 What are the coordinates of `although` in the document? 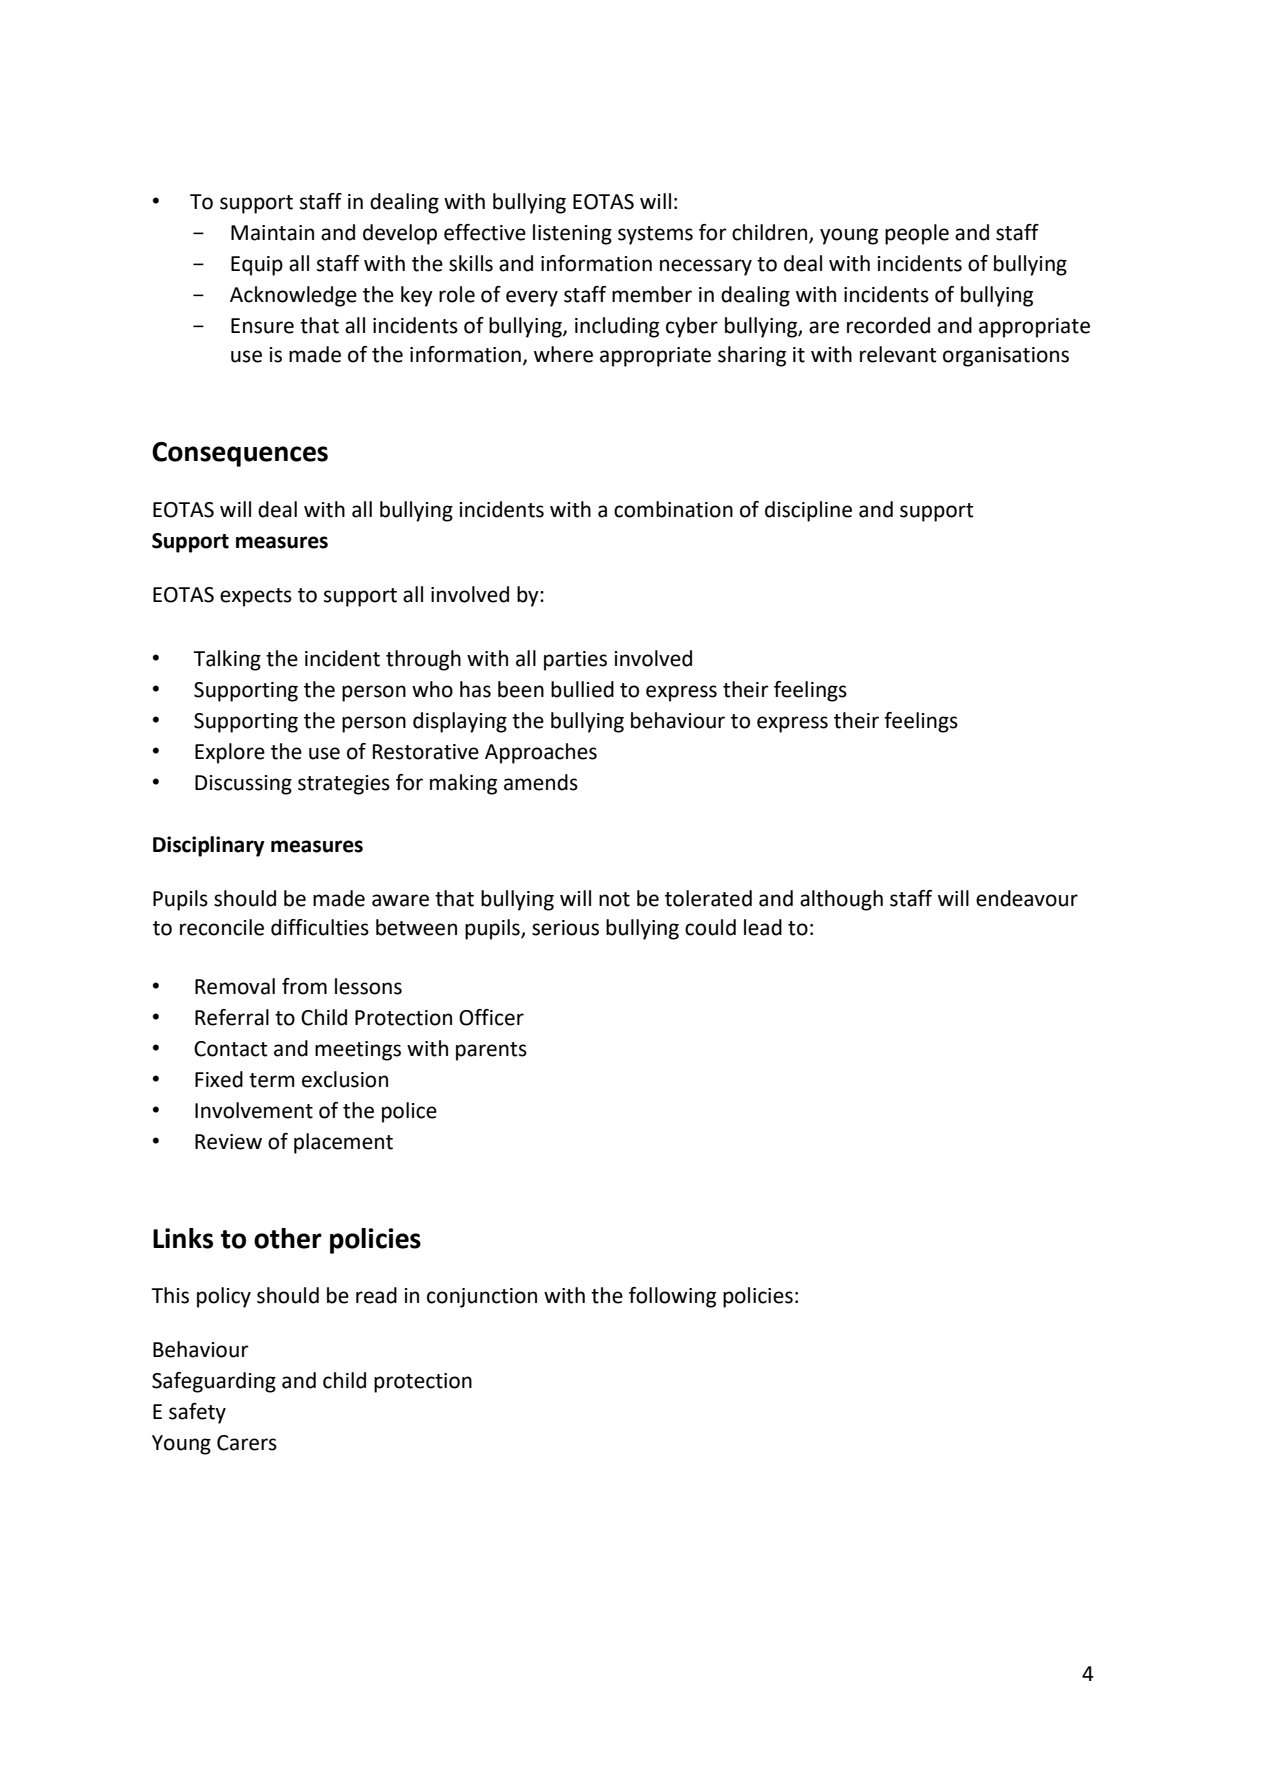 It's located at (841, 900).
